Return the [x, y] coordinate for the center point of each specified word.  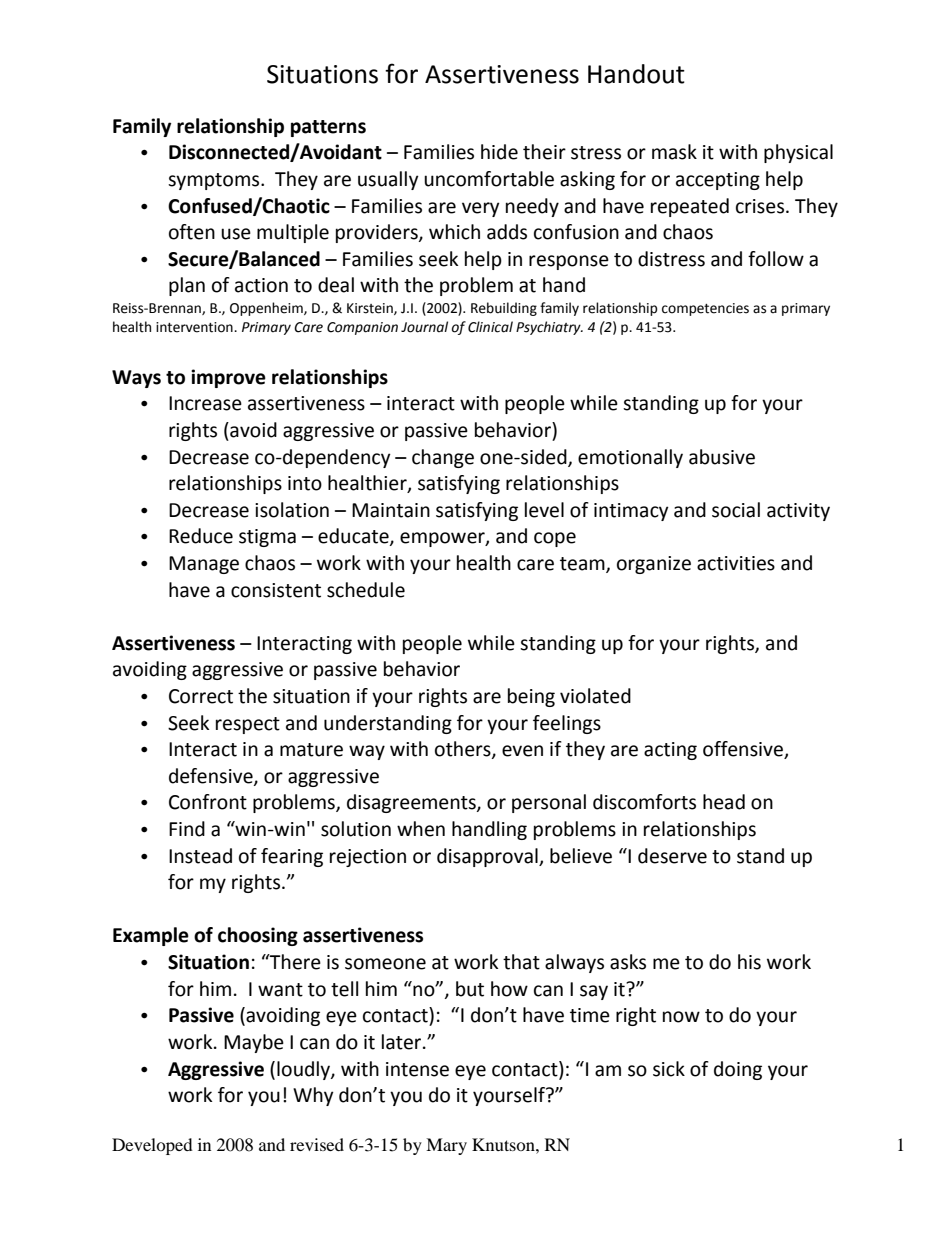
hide [499, 152]
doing [738, 1070]
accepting [718, 181]
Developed [152, 1146]
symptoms [215, 181]
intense [417, 1069]
